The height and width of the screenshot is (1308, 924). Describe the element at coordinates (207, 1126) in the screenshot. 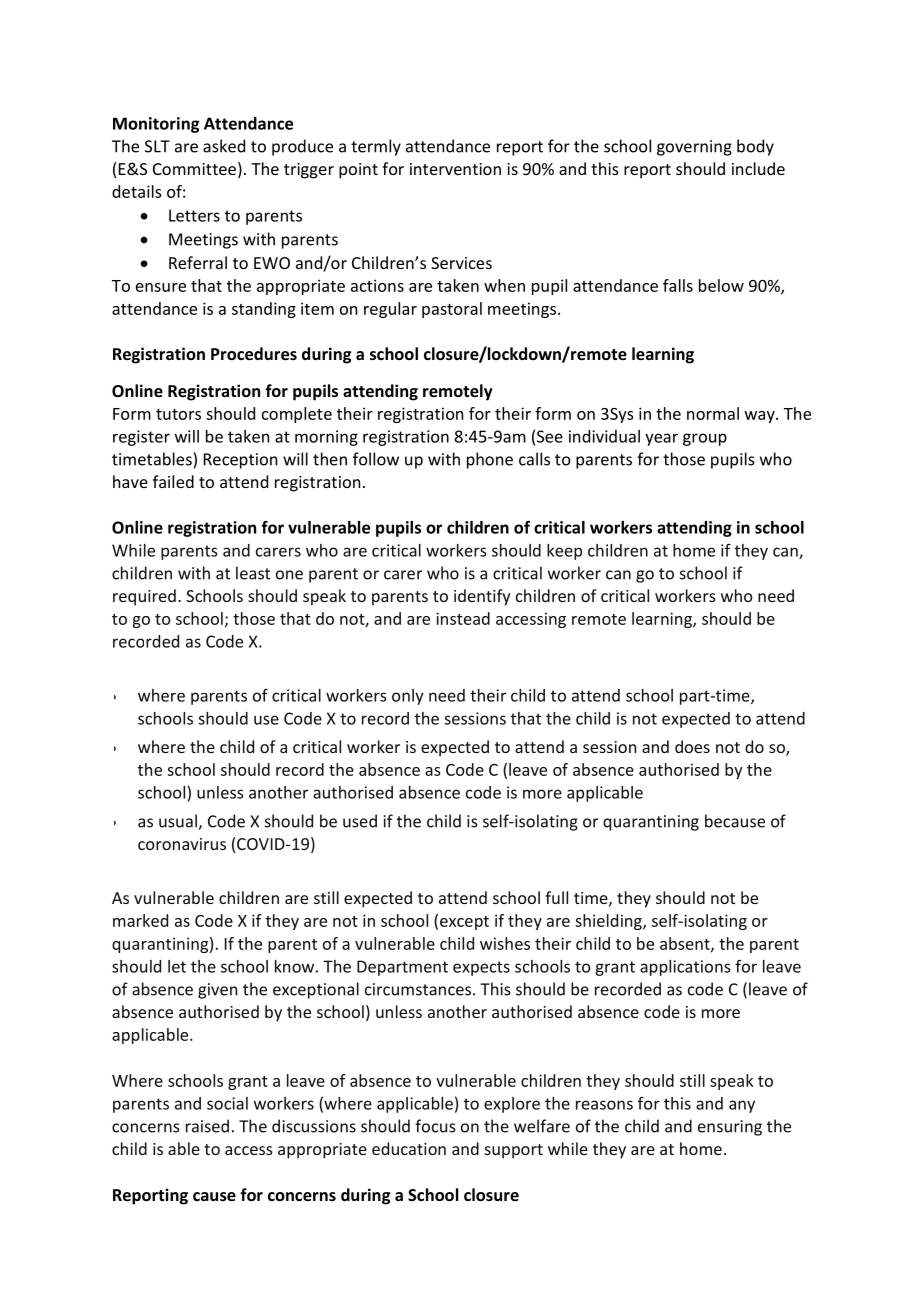

I see `raised` at that location.
